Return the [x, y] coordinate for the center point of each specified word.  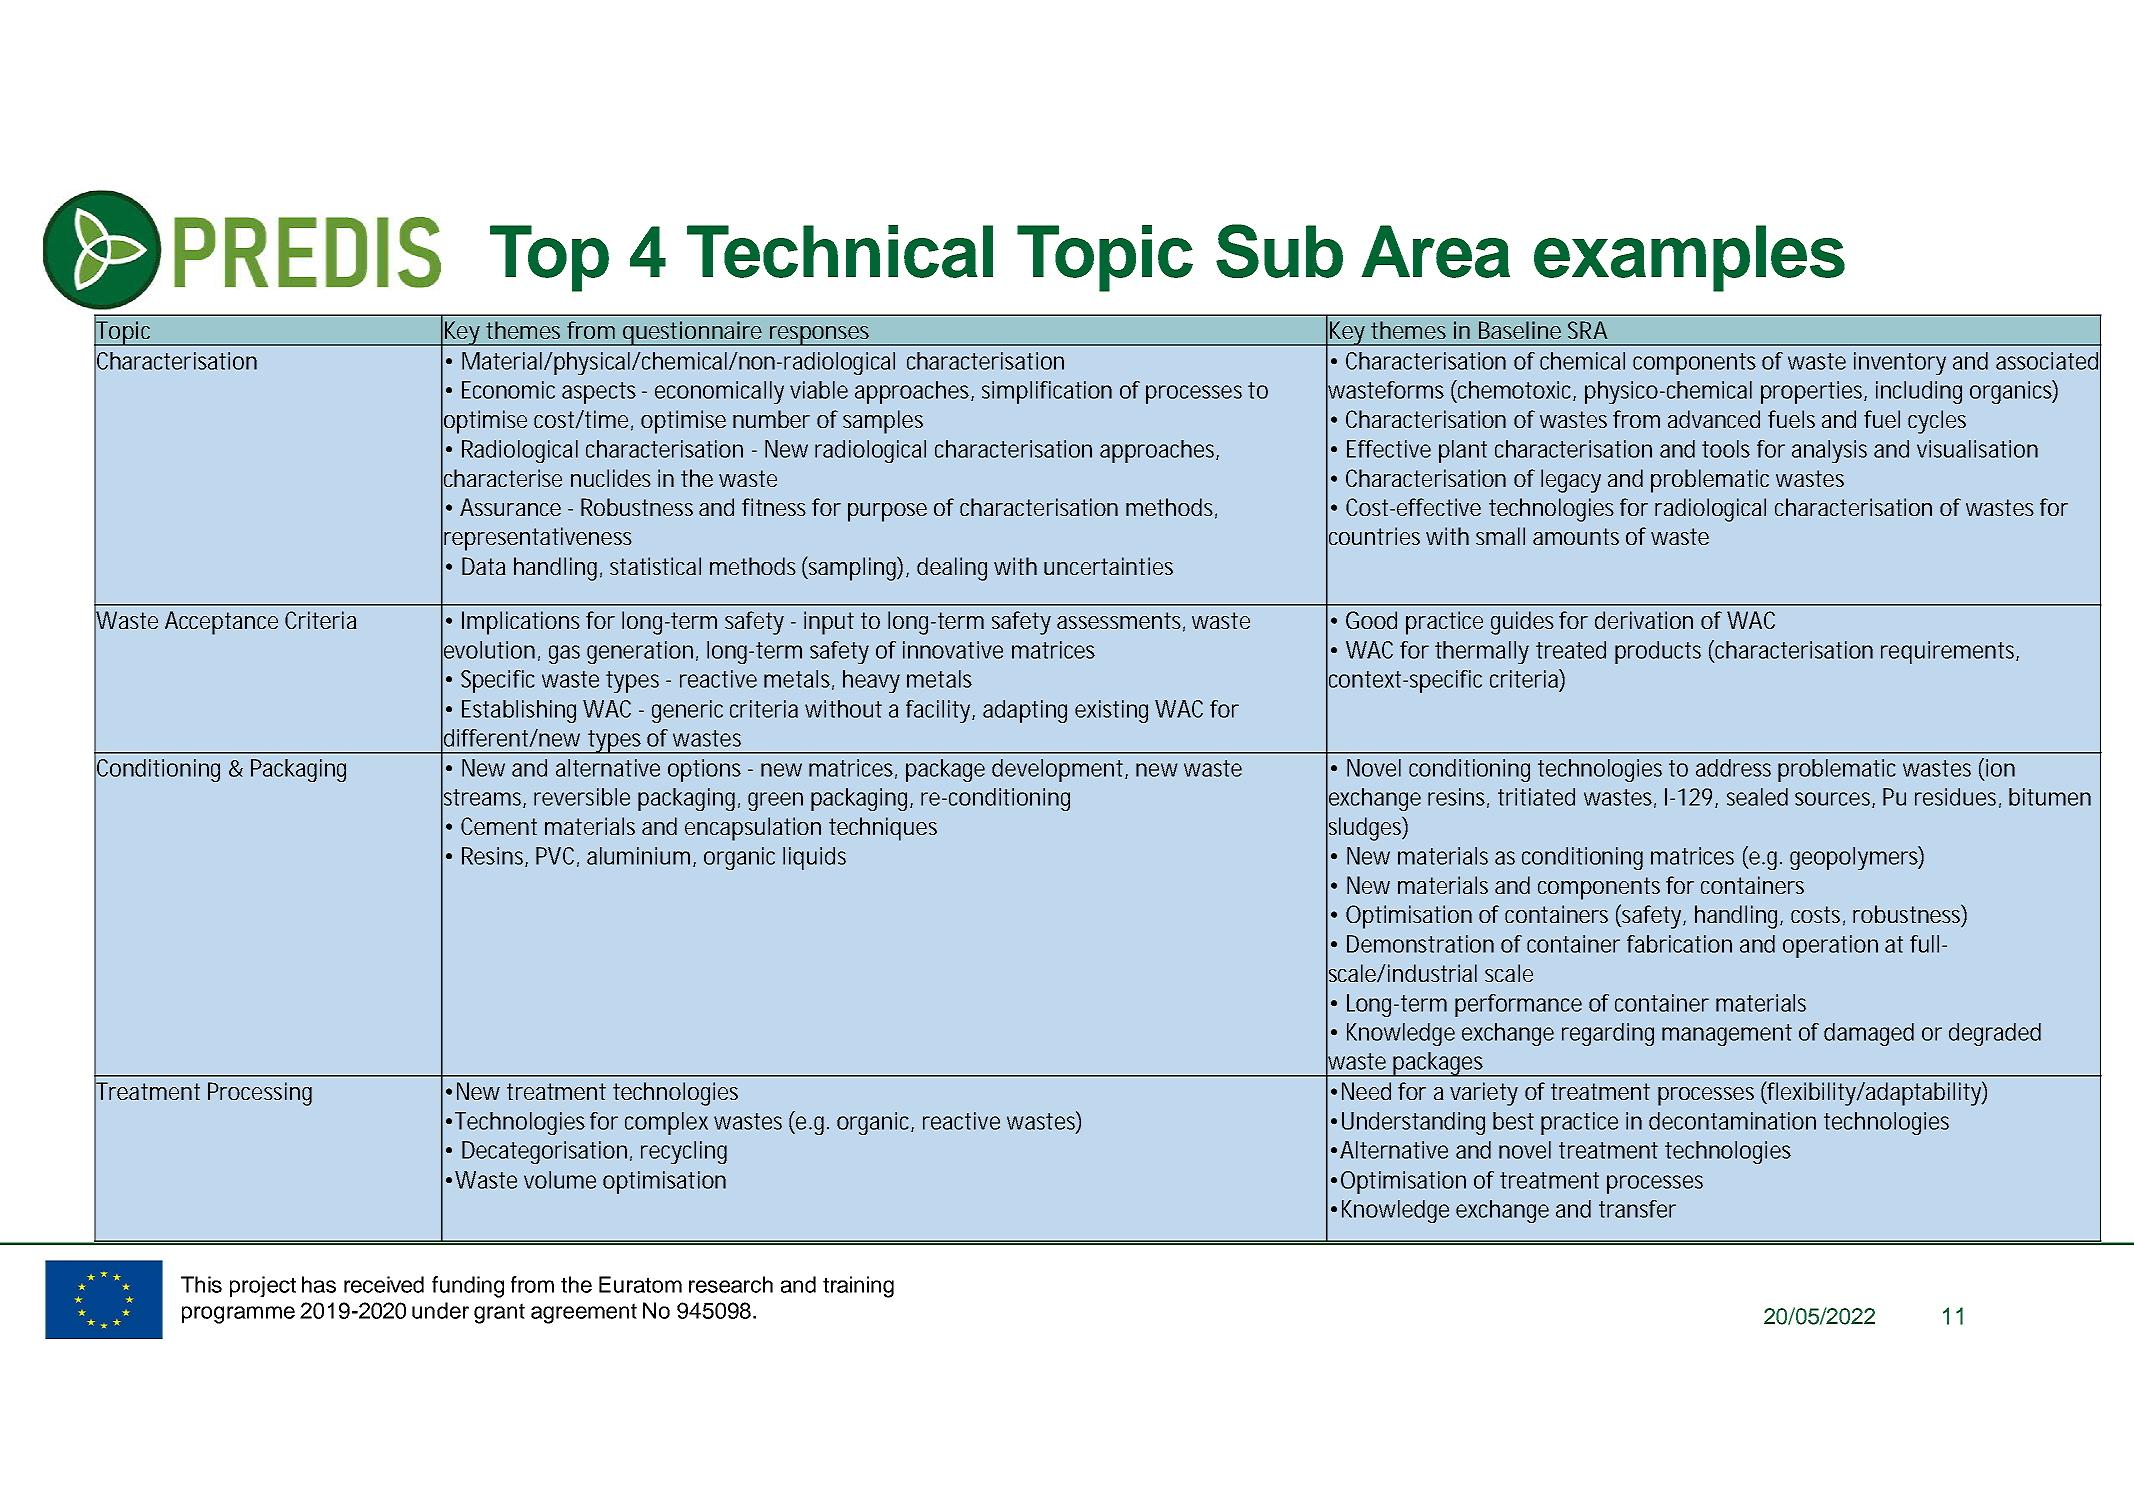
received [384, 1284]
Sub [1279, 251]
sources [1834, 800]
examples [1689, 258]
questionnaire [691, 333]
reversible [582, 797]
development [1057, 770]
